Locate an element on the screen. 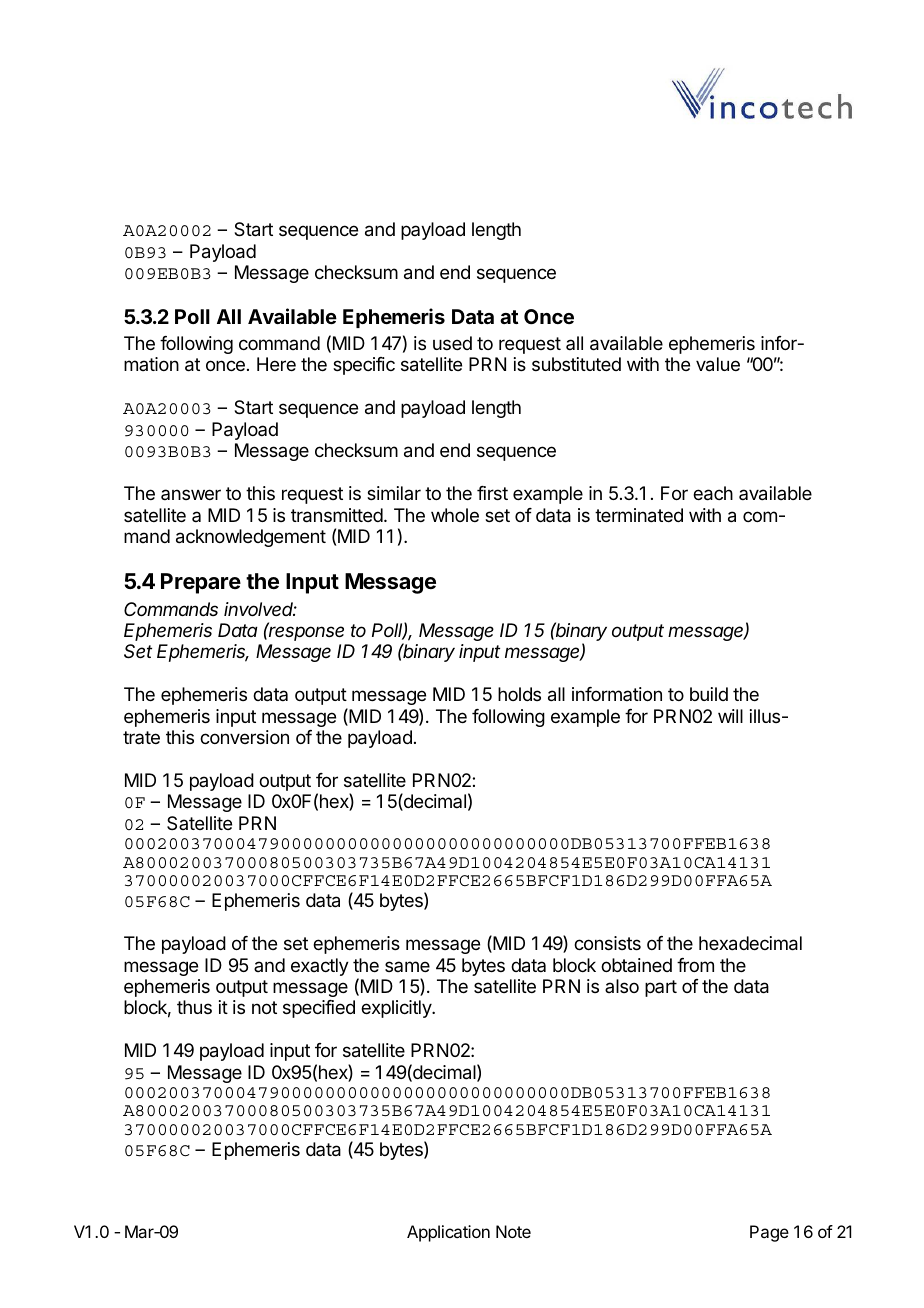 Image resolution: width=924 pixels, height=1308 pixels. Application is located at coordinates (448, 1233).
